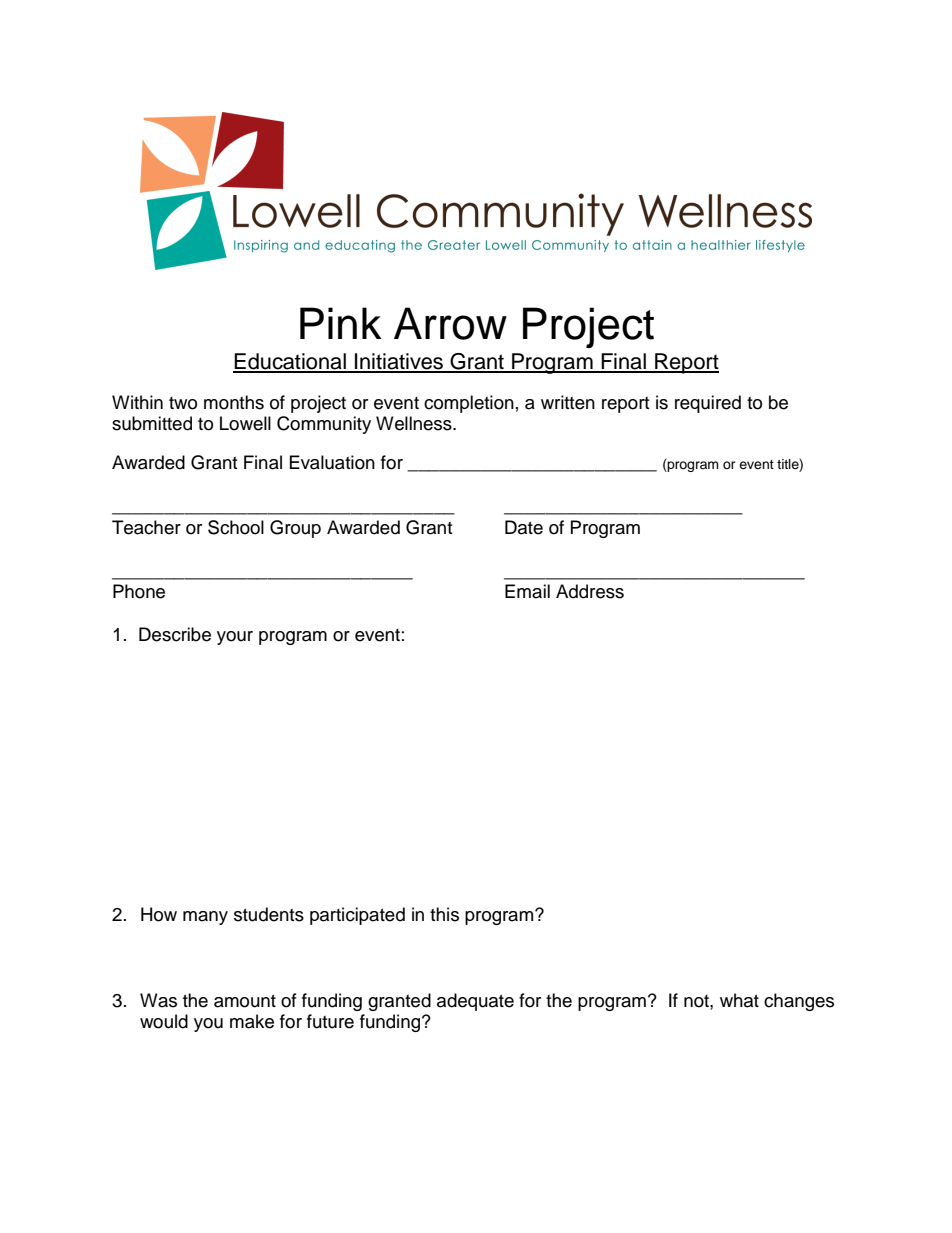 Image resolution: width=952 pixels, height=1233 pixels. I want to click on Email, so click(527, 591).
